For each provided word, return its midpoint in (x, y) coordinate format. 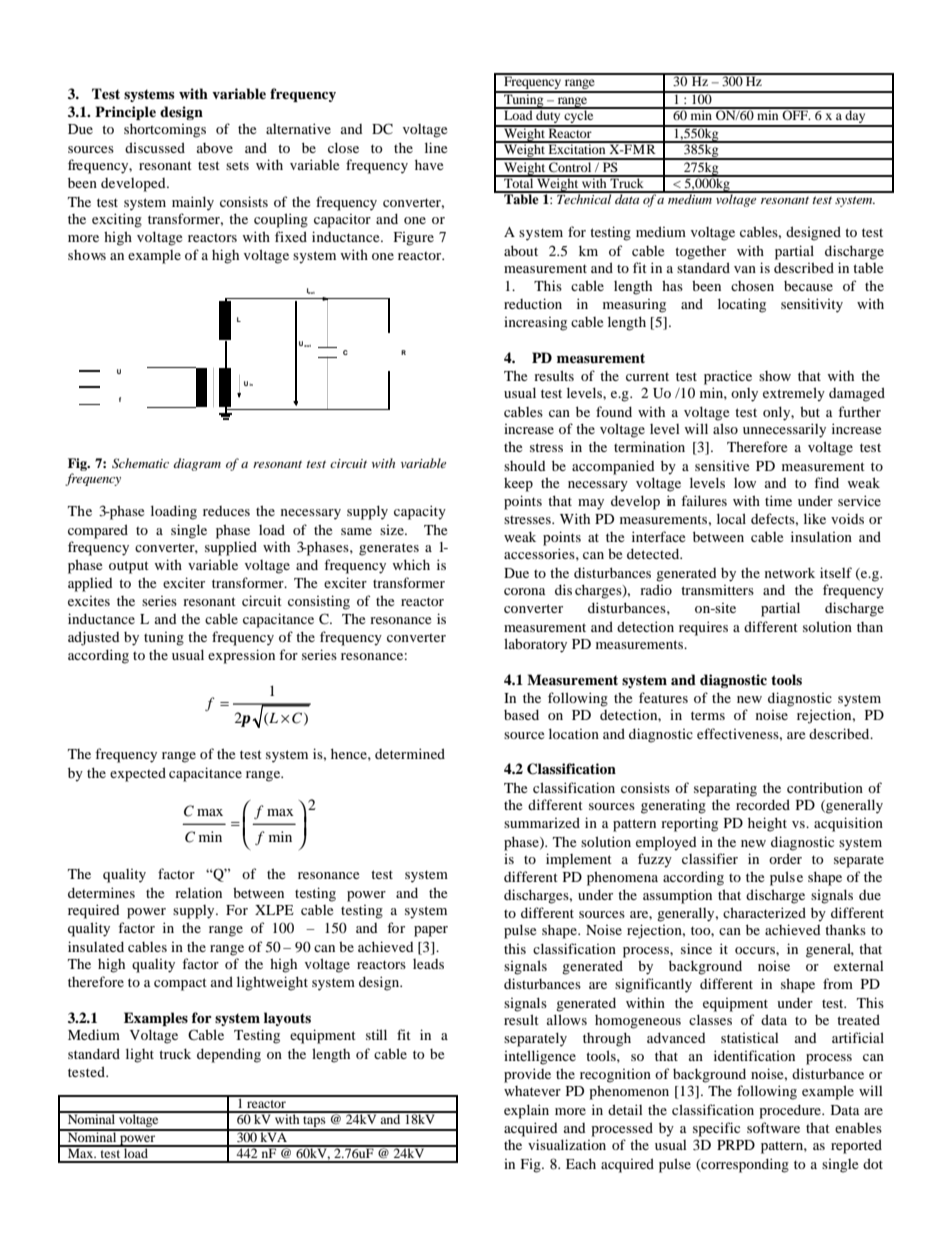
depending (229, 1055)
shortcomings (165, 130)
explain (526, 1111)
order (785, 858)
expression (241, 656)
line (436, 147)
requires (703, 628)
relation (198, 892)
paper (431, 931)
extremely (794, 394)
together (700, 252)
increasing (535, 324)
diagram (197, 464)
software (773, 1127)
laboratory (535, 645)
